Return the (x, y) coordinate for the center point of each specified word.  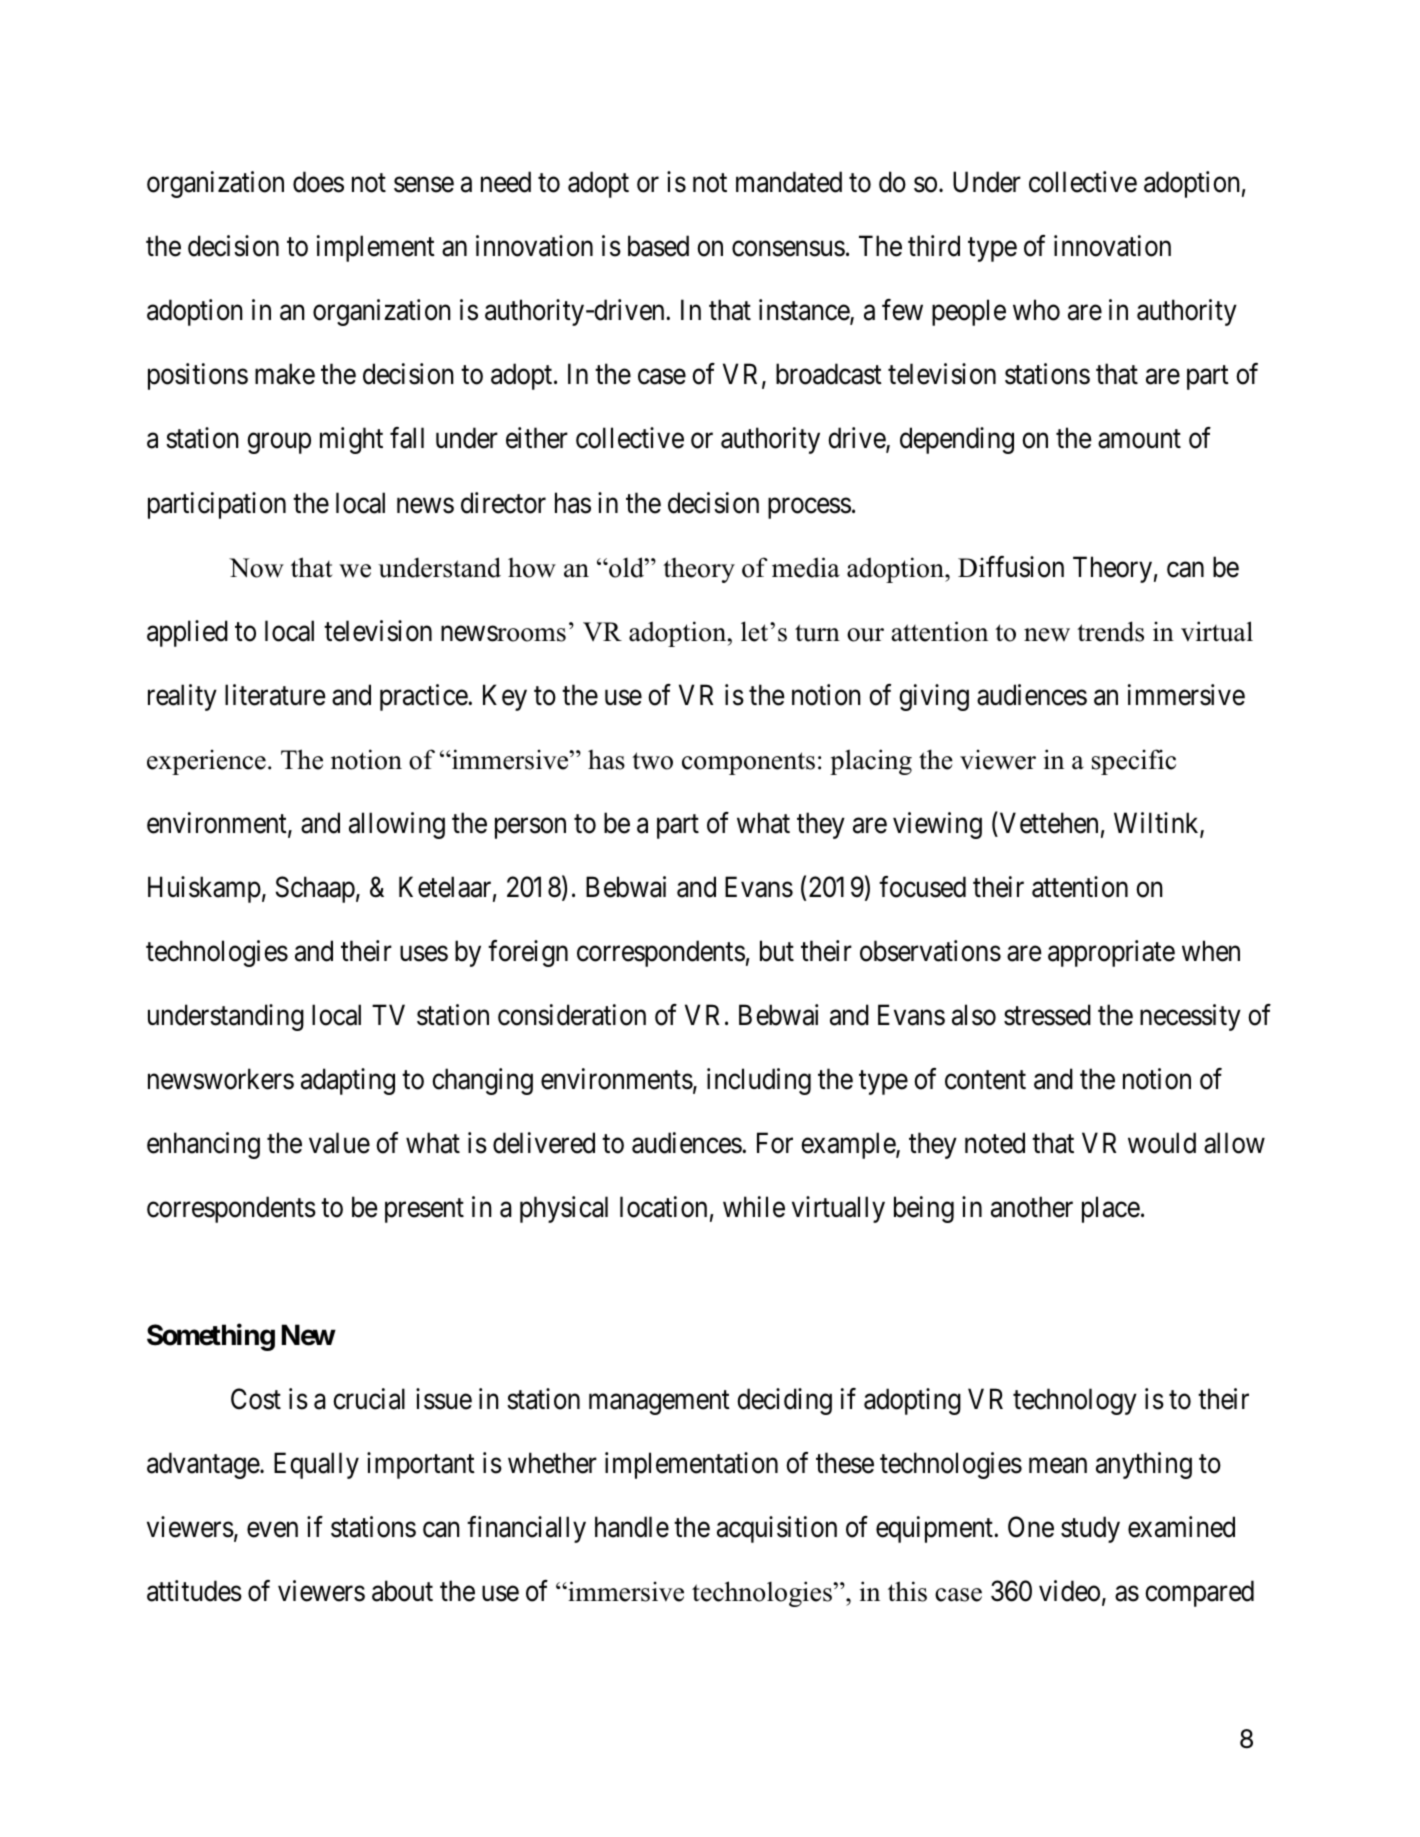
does (318, 182)
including (759, 1081)
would (1162, 1143)
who (1036, 310)
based (658, 246)
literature (275, 695)
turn (817, 633)
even (272, 1530)
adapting (348, 1081)
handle (632, 1527)
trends (1110, 631)
